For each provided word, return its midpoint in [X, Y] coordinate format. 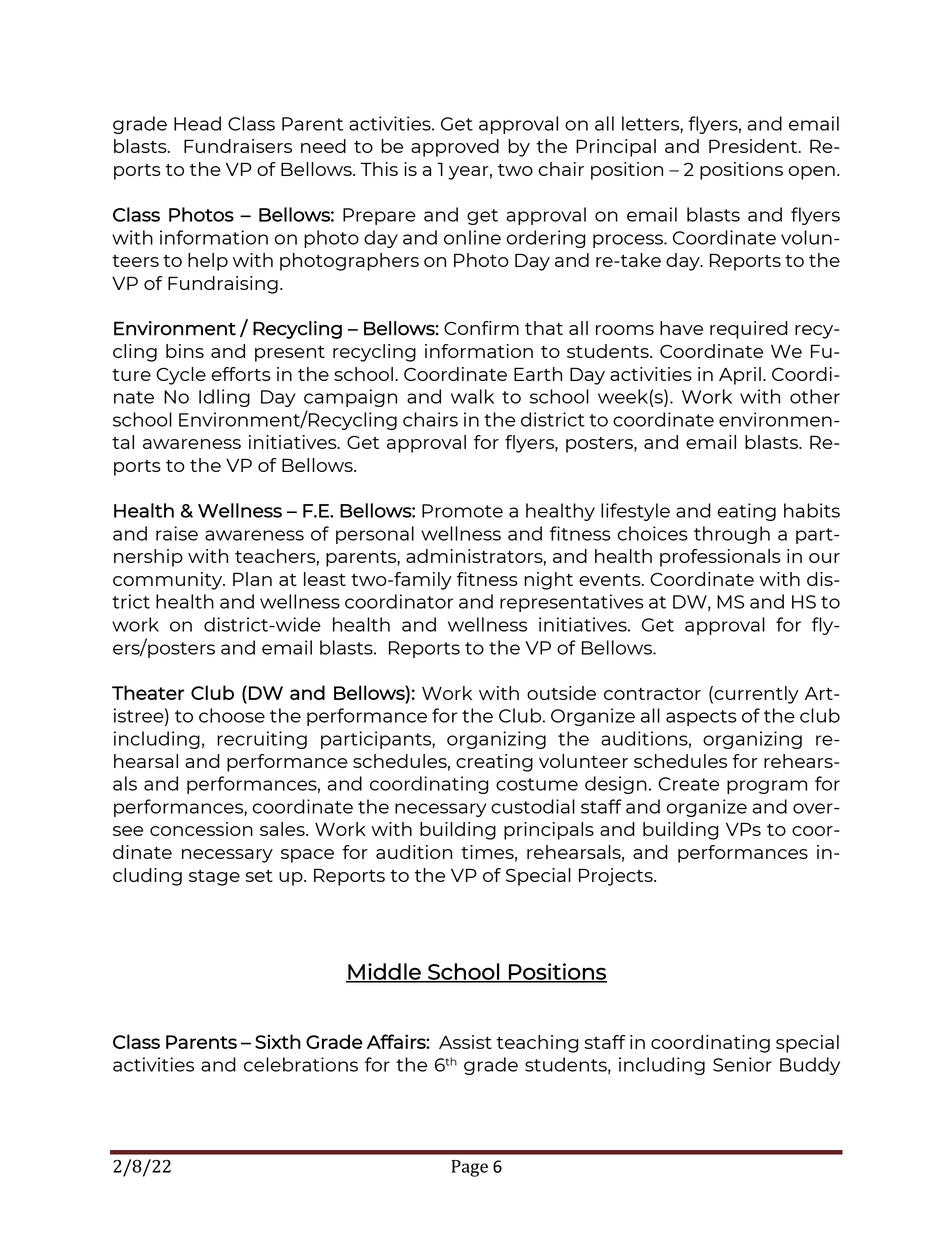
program [767, 787]
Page [469, 1168]
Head [197, 123]
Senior [742, 1064]
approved [455, 148]
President [754, 146]
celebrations [301, 1064]
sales [283, 829]
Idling [224, 398]
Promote [462, 511]
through [732, 535]
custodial [533, 806]
